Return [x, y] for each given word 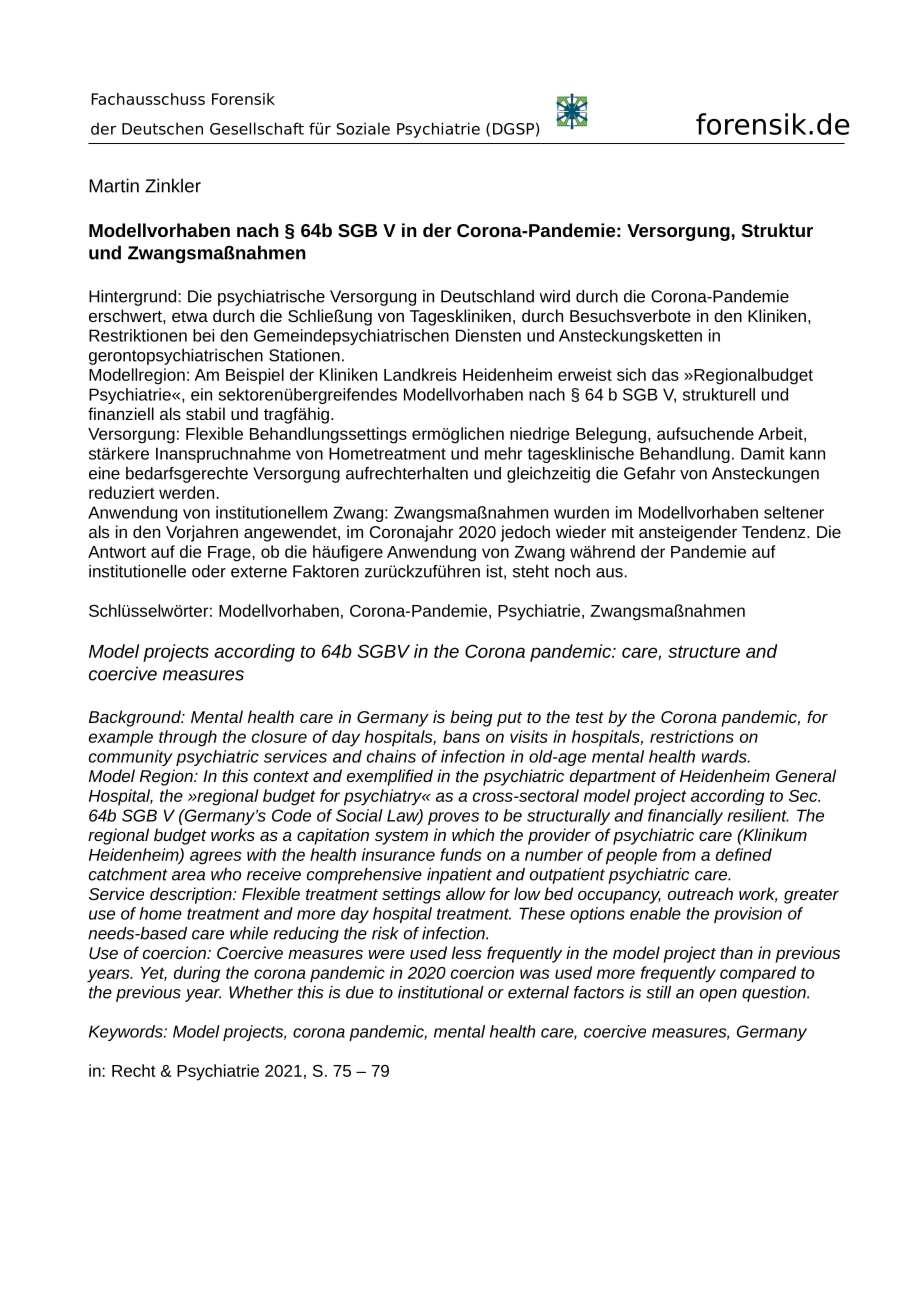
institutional [441, 992]
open [718, 995]
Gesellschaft [257, 128]
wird [555, 296]
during [197, 974]
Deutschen [162, 128]
